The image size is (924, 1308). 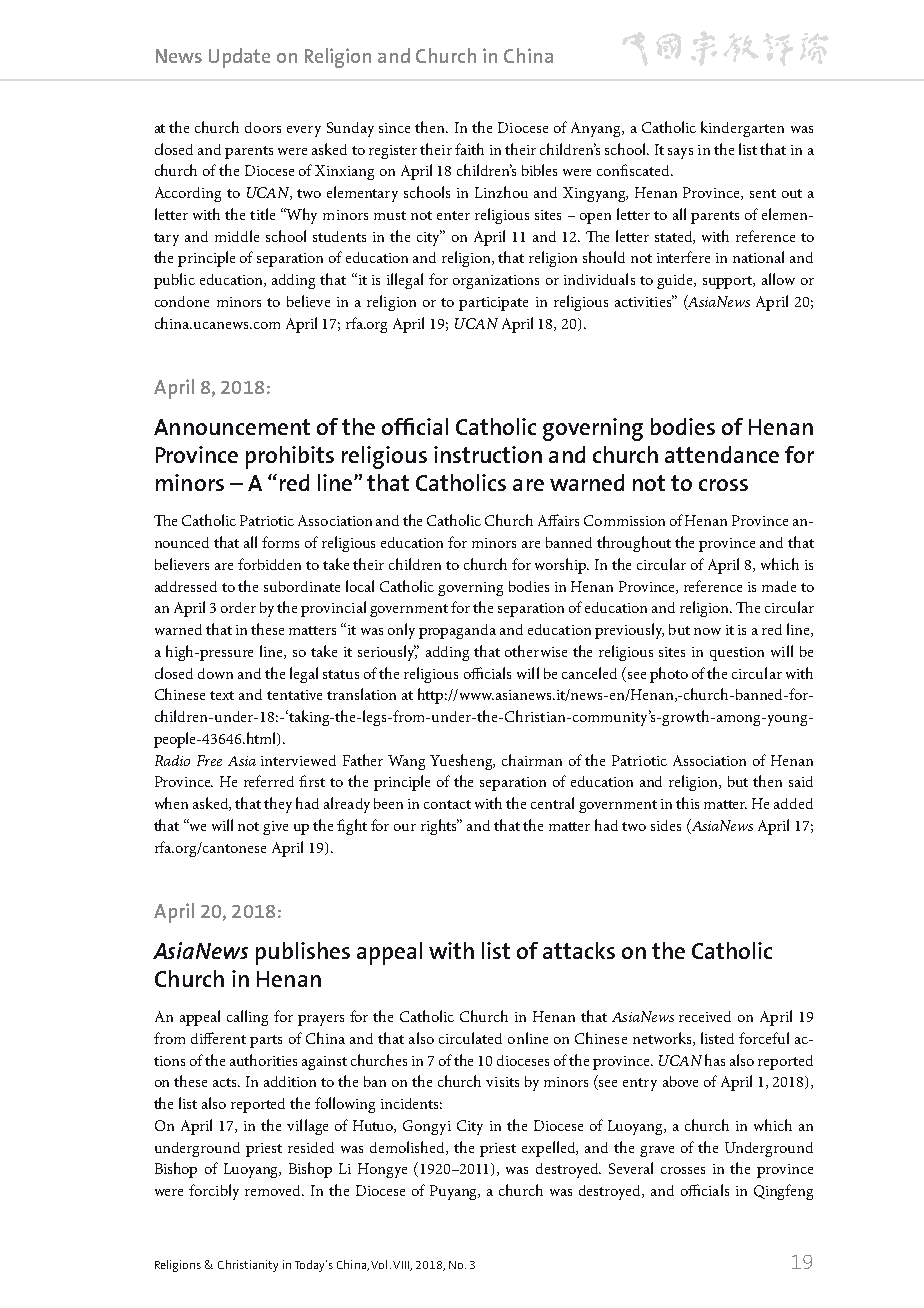 I want to click on attendance, so click(x=722, y=454).
